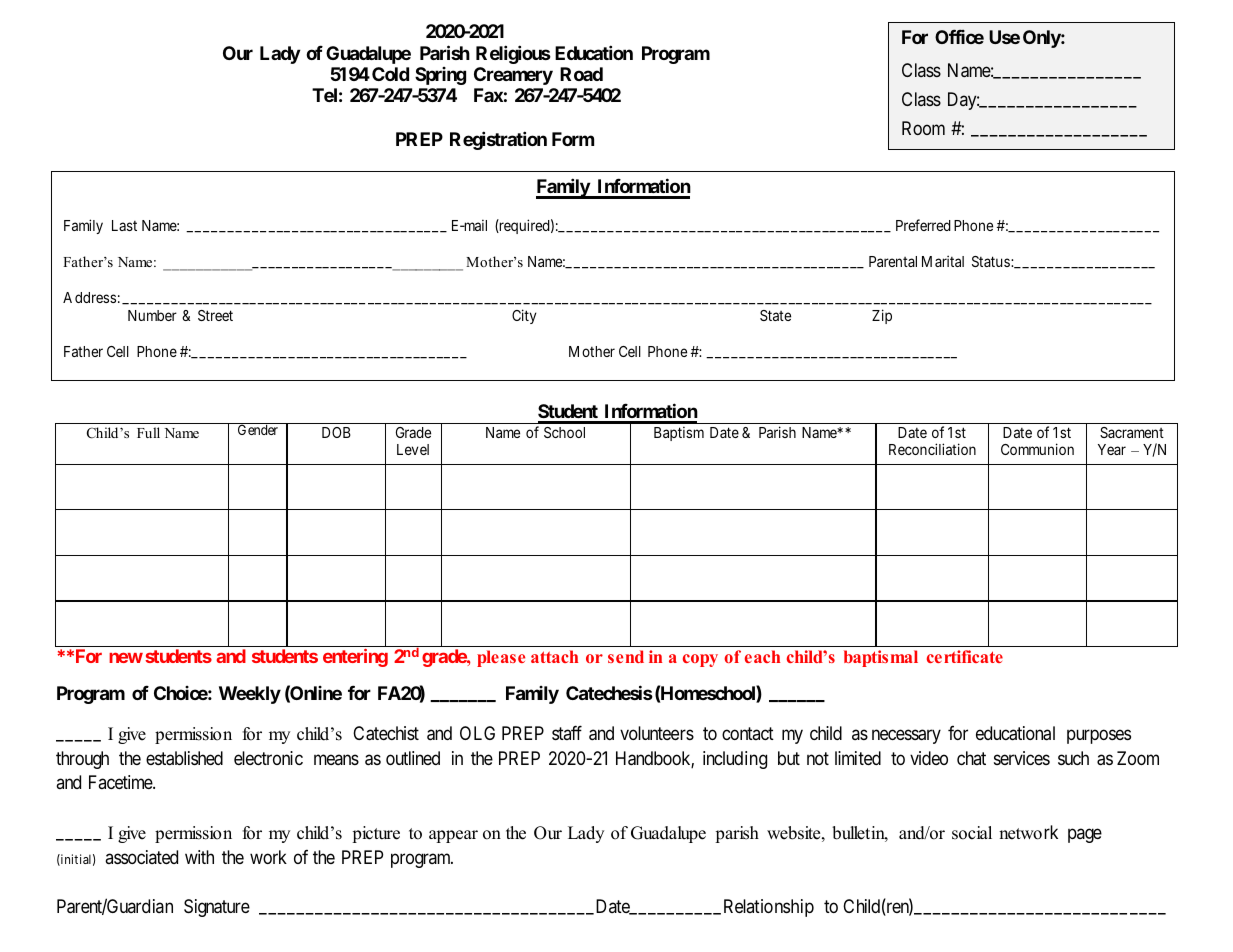  What do you see at coordinates (148, 432) in the screenshot?
I see `Full` at bounding box center [148, 432].
